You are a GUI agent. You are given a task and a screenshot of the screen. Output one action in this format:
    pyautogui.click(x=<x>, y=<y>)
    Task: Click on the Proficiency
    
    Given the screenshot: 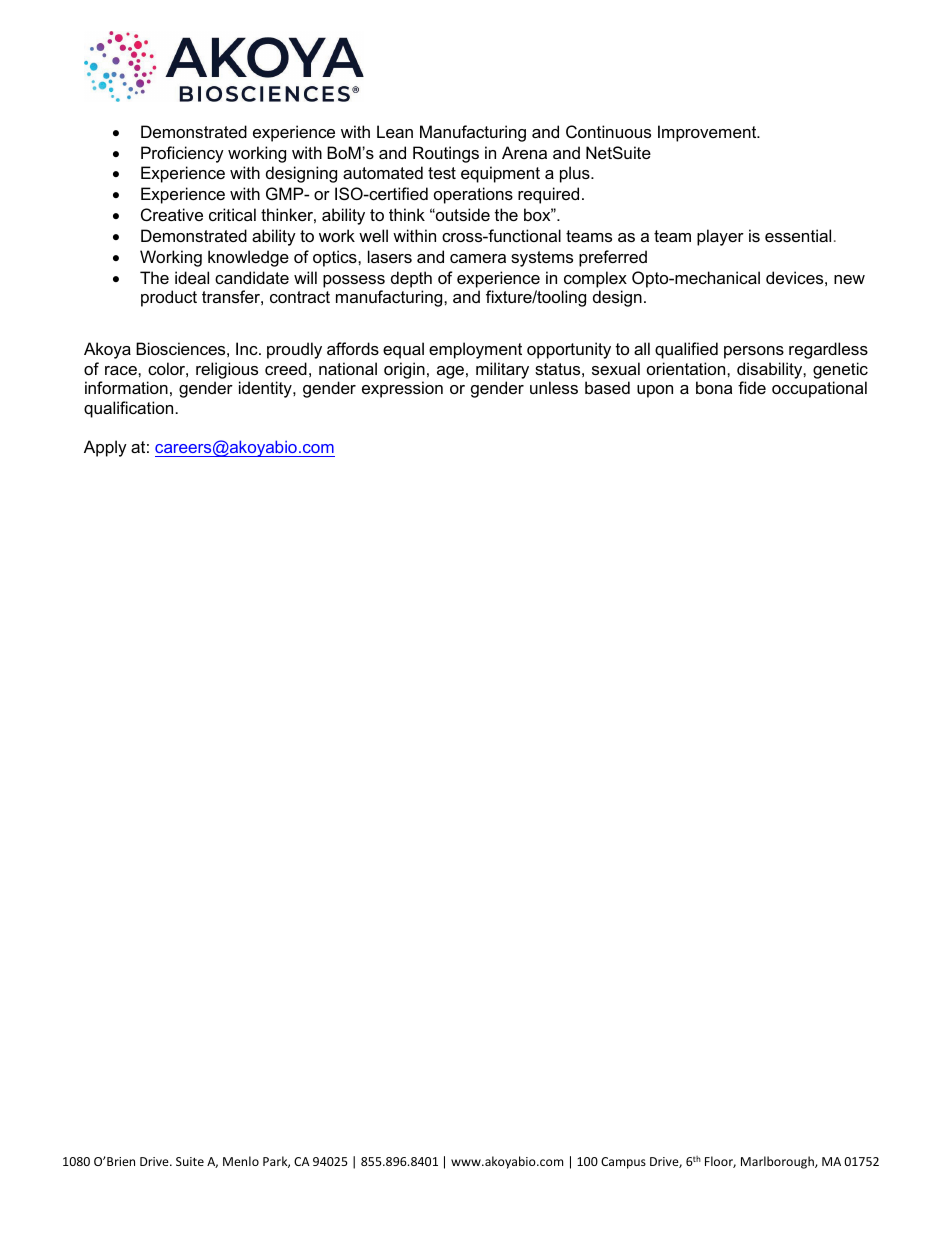 What is the action you would take?
    pyautogui.click(x=182, y=154)
